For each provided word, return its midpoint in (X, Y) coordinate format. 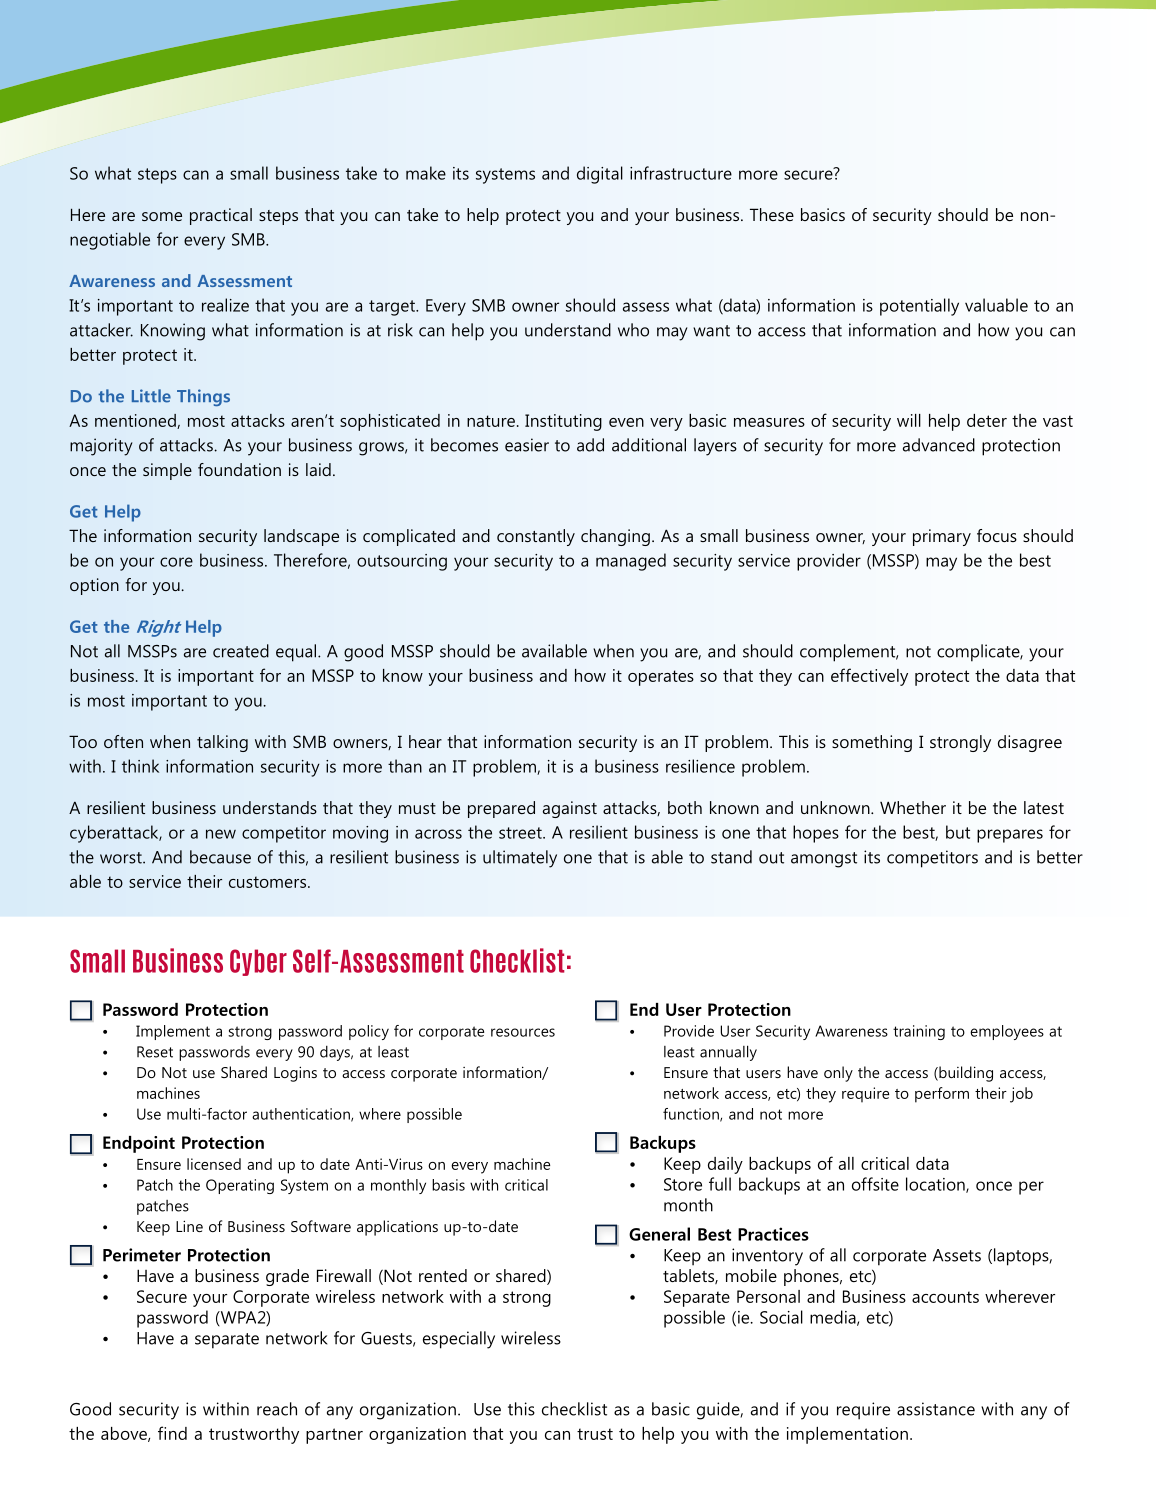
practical (221, 216)
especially (459, 1340)
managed (631, 562)
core (176, 562)
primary (942, 537)
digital (600, 175)
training (919, 1032)
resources (523, 1032)
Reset (155, 1052)
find (172, 1433)
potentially (919, 307)
